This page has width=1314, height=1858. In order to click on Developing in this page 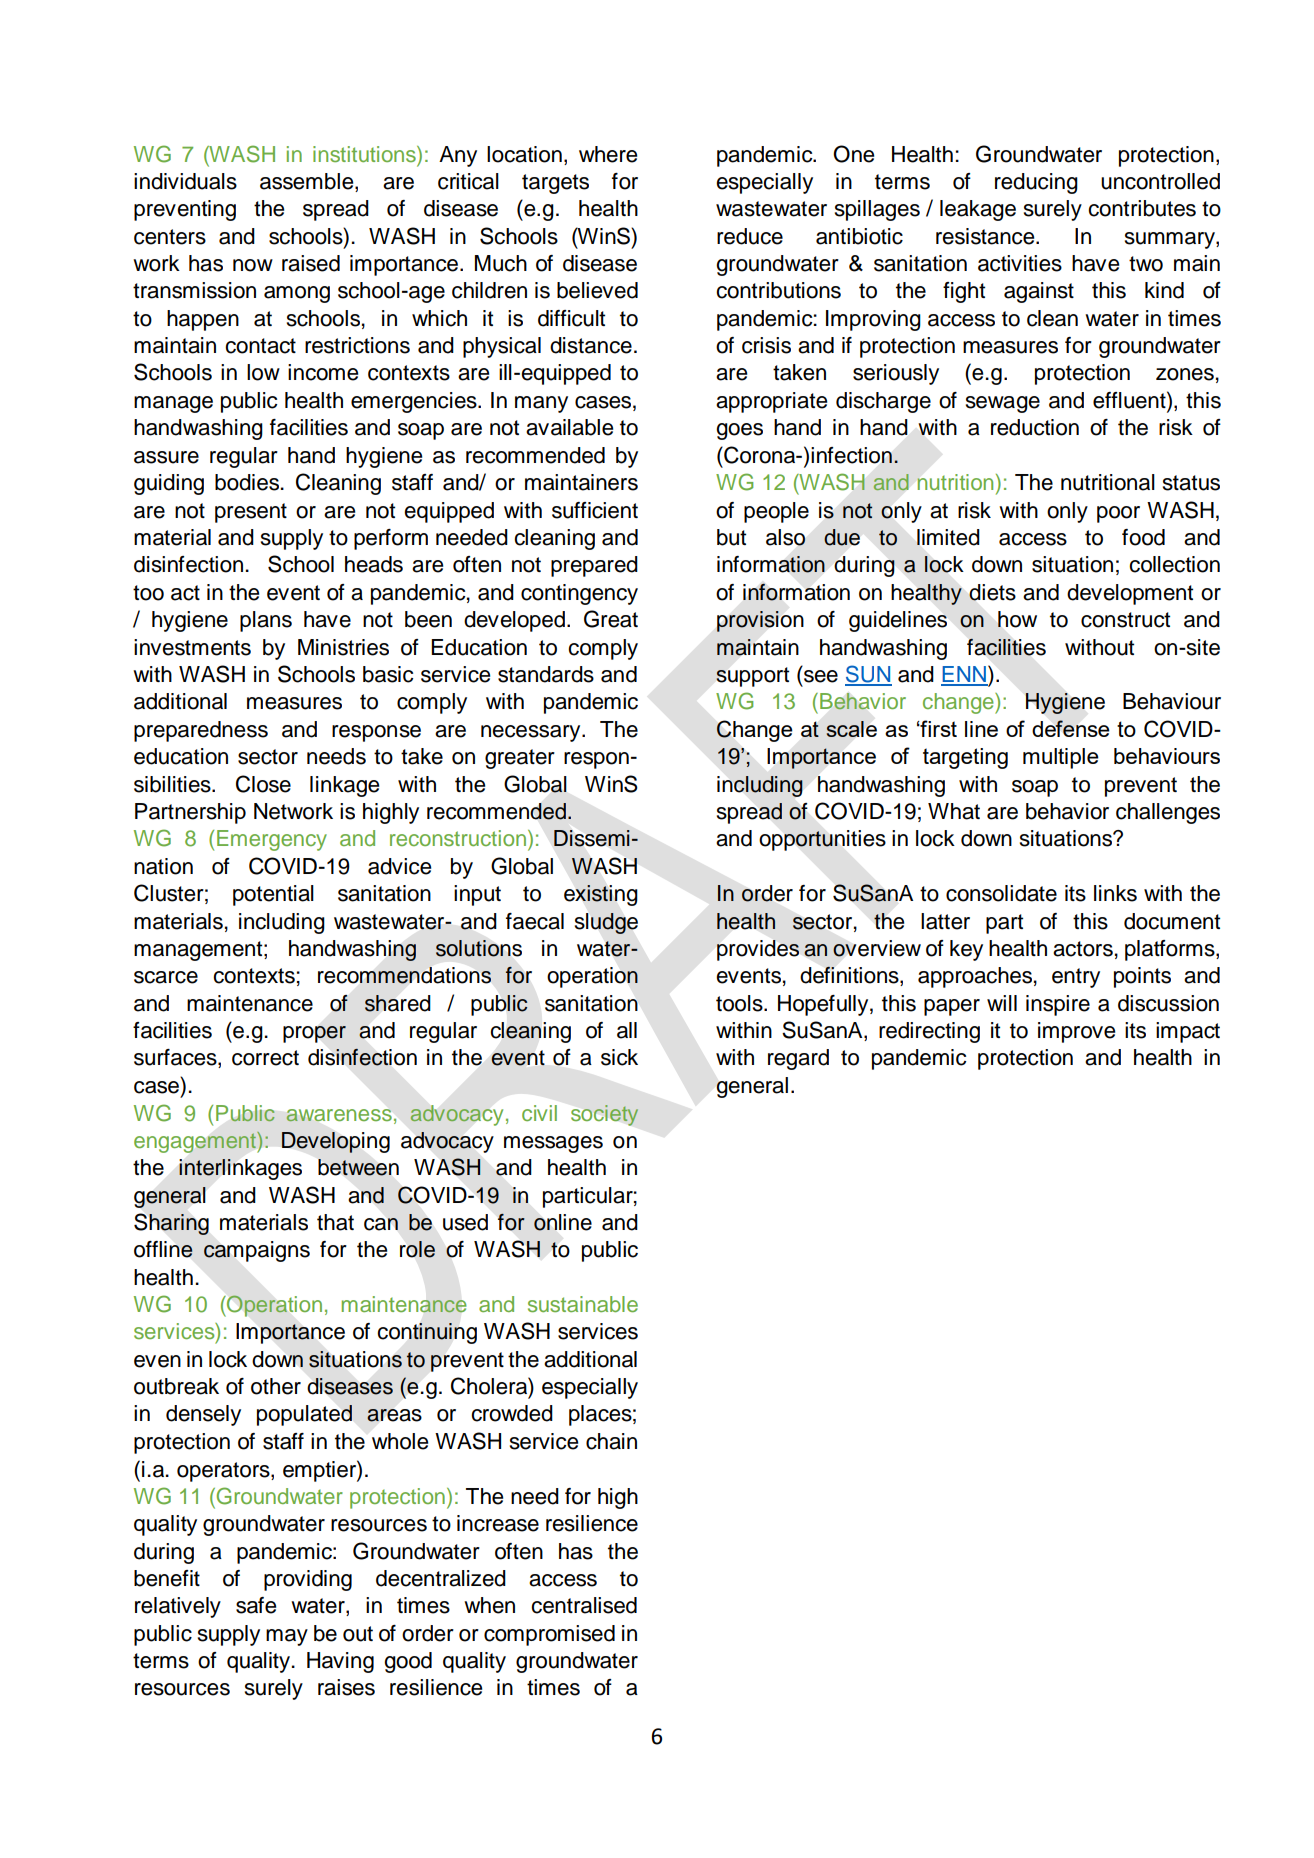, I will do `click(335, 1142)`.
